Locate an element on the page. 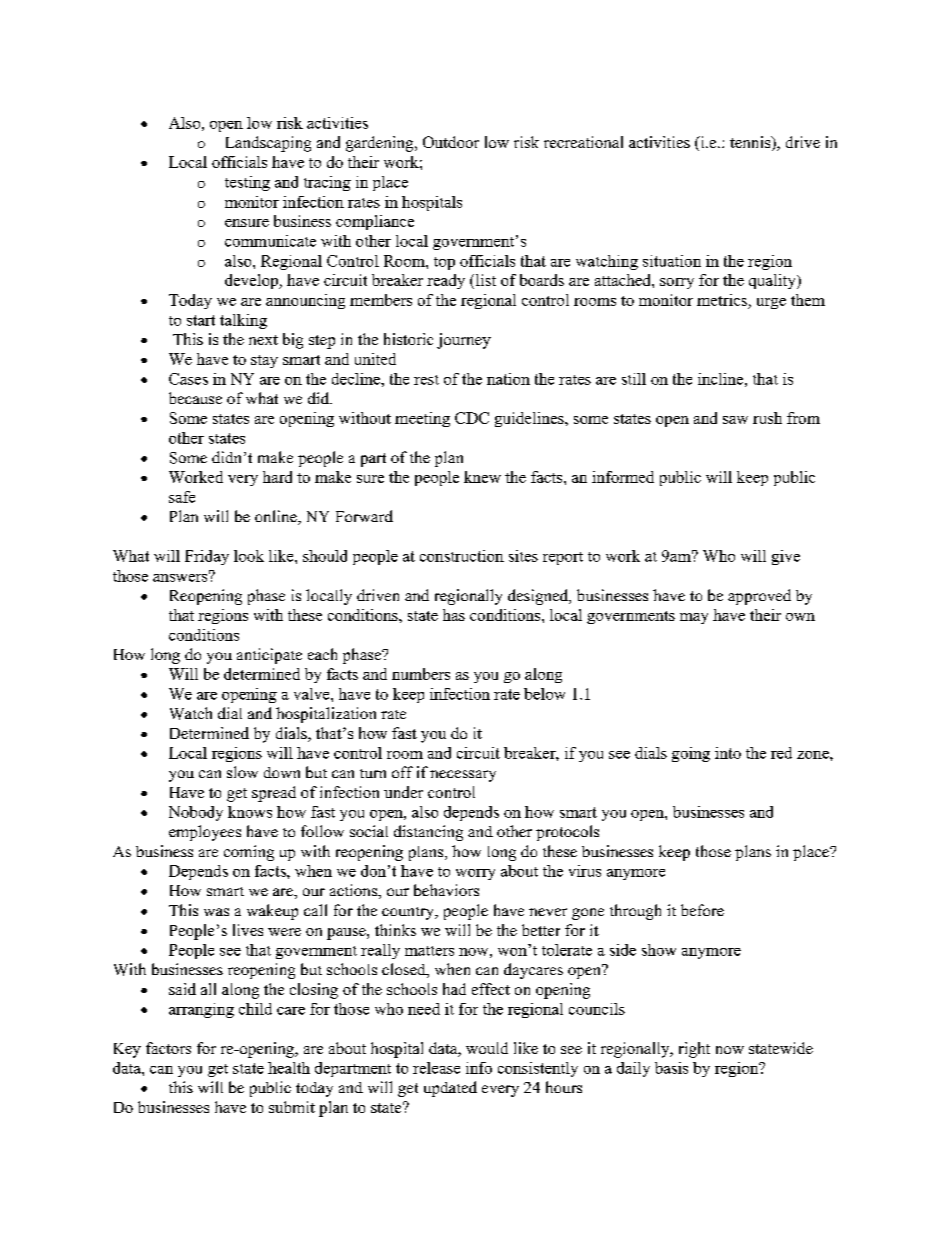 This page has width=952, height=1233. tennis is located at coordinates (751, 143).
